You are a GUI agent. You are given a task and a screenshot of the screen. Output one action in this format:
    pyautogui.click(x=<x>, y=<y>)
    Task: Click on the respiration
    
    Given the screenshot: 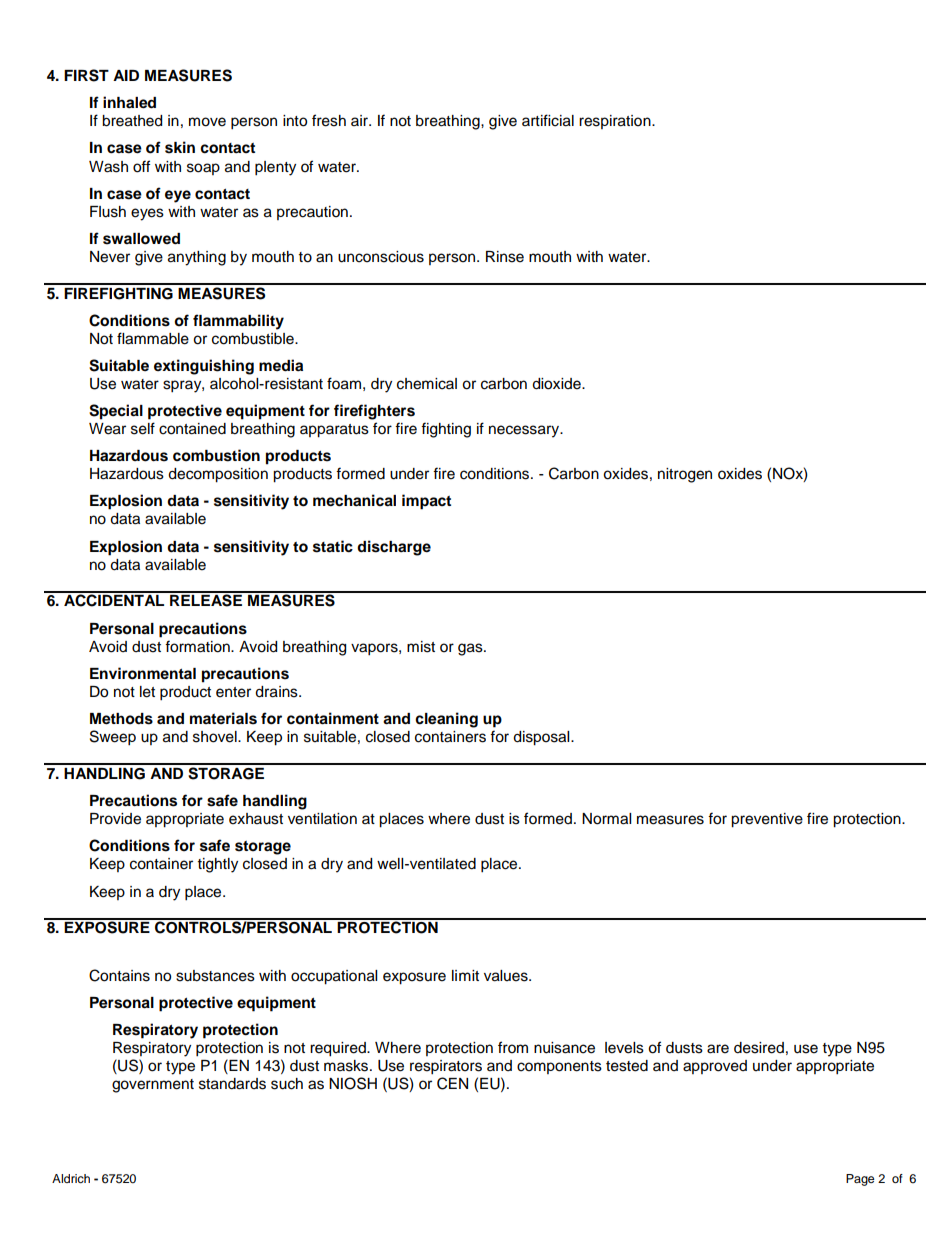 What is the action you would take?
    pyautogui.click(x=616, y=122)
